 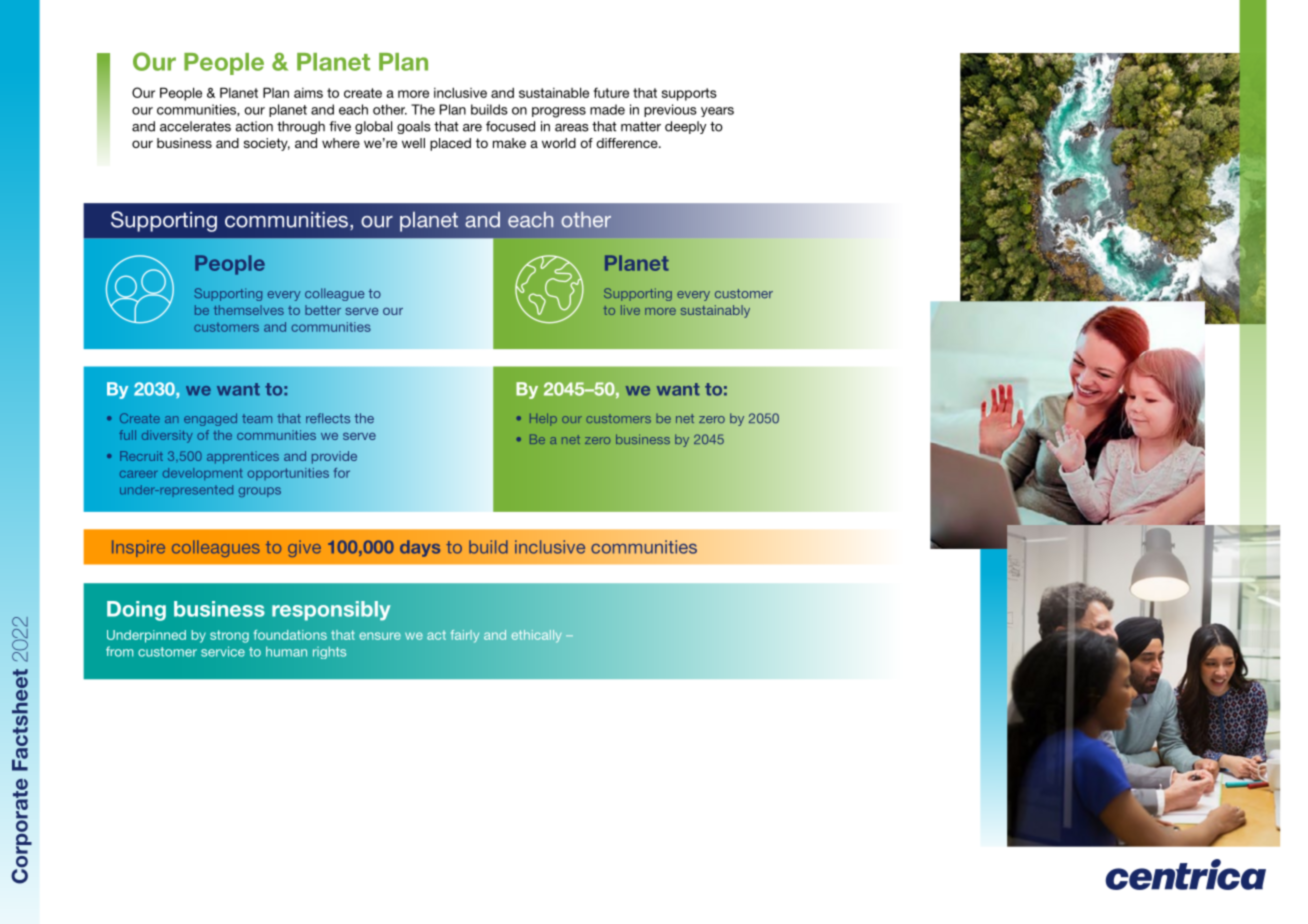 I want to click on previous, so click(x=670, y=110).
